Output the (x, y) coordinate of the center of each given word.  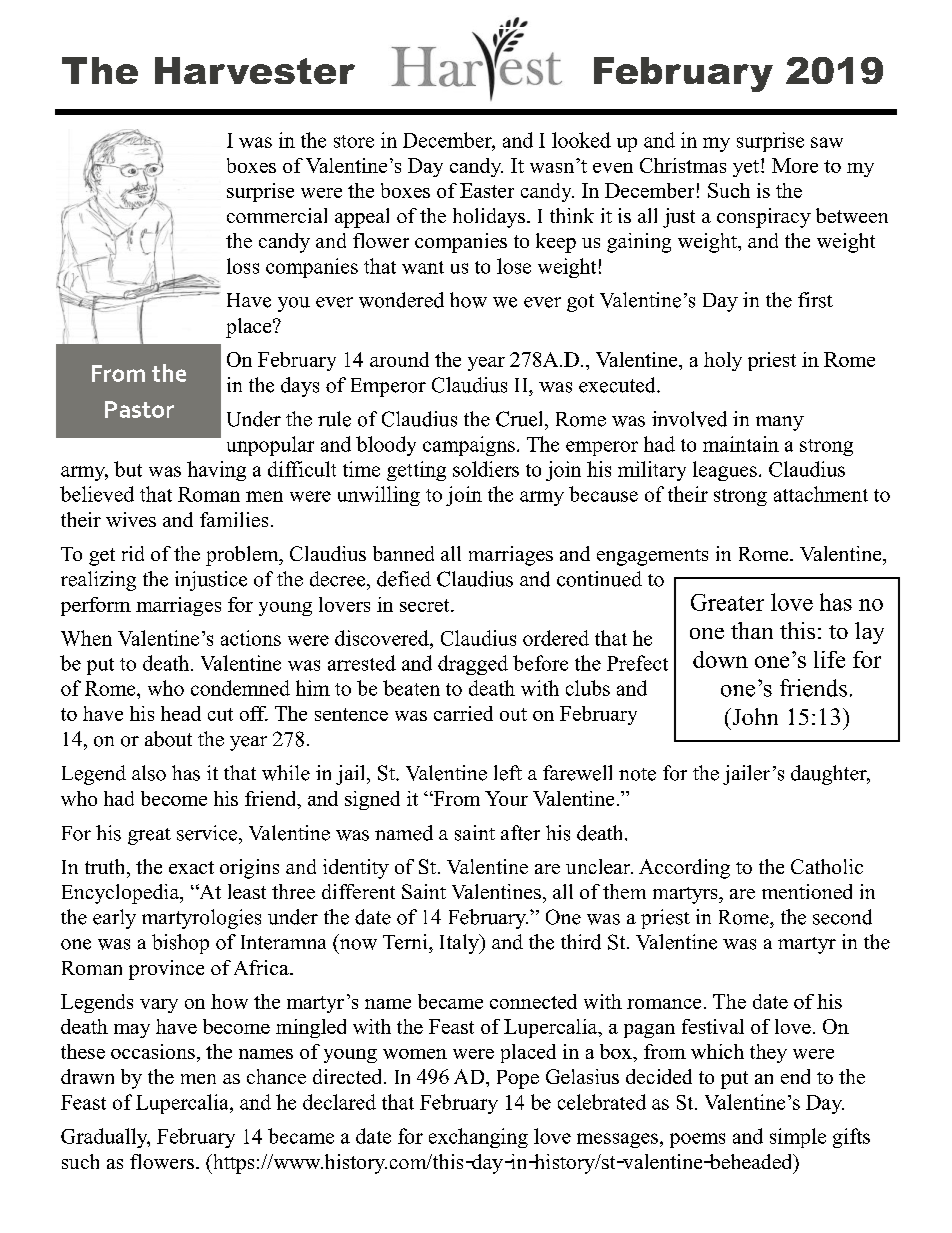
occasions (153, 1051)
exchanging (478, 1138)
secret (426, 605)
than (752, 630)
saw (827, 142)
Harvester (255, 70)
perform (96, 606)
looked (581, 140)
